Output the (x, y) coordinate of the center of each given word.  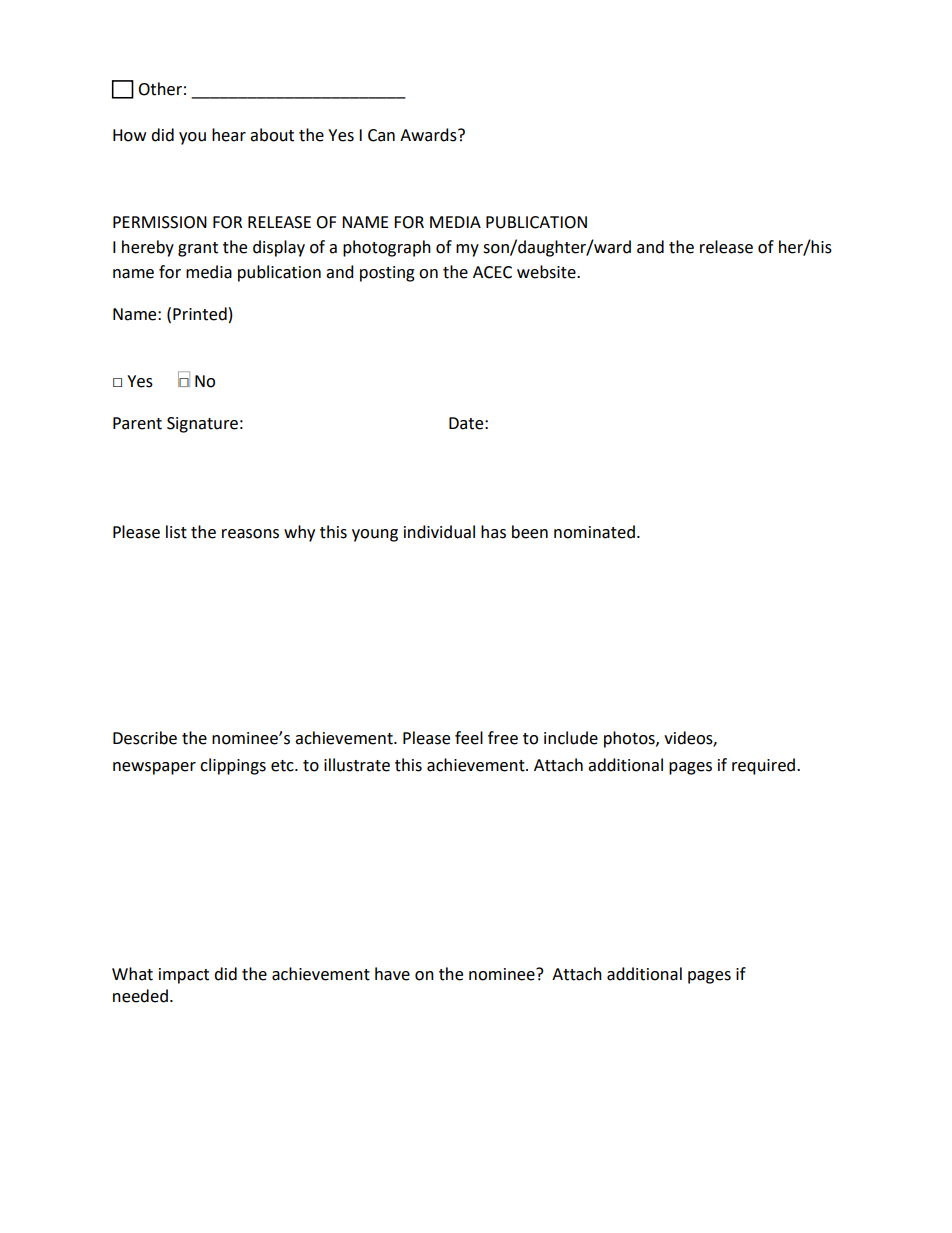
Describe (145, 738)
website (547, 272)
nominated (594, 532)
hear (229, 135)
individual (439, 532)
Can (381, 135)
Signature (202, 425)
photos (630, 739)
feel (469, 738)
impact (184, 976)
